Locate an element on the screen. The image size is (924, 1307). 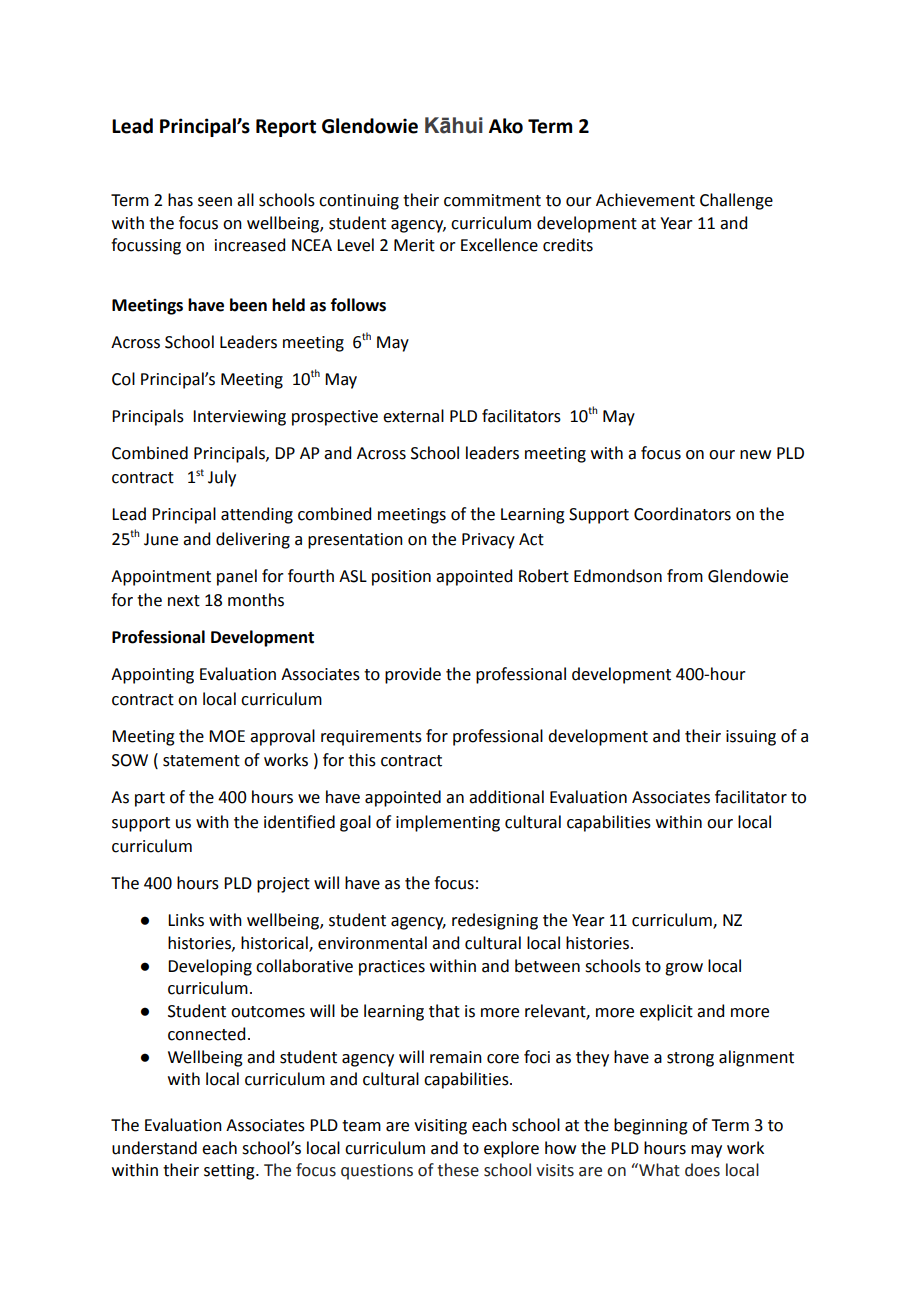
commitment is located at coordinates (492, 200).
